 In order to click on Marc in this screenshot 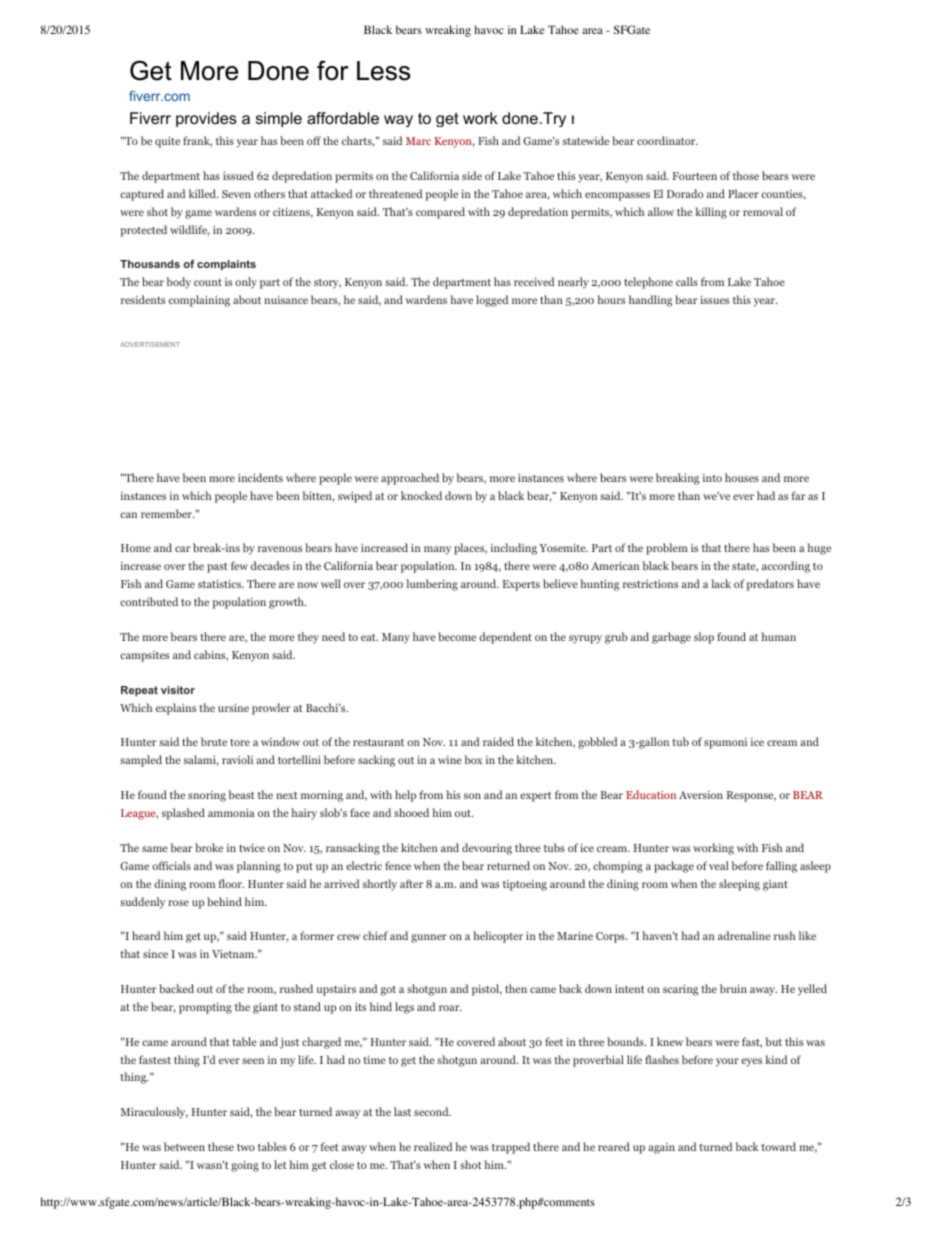, I will do `click(418, 141)`.
